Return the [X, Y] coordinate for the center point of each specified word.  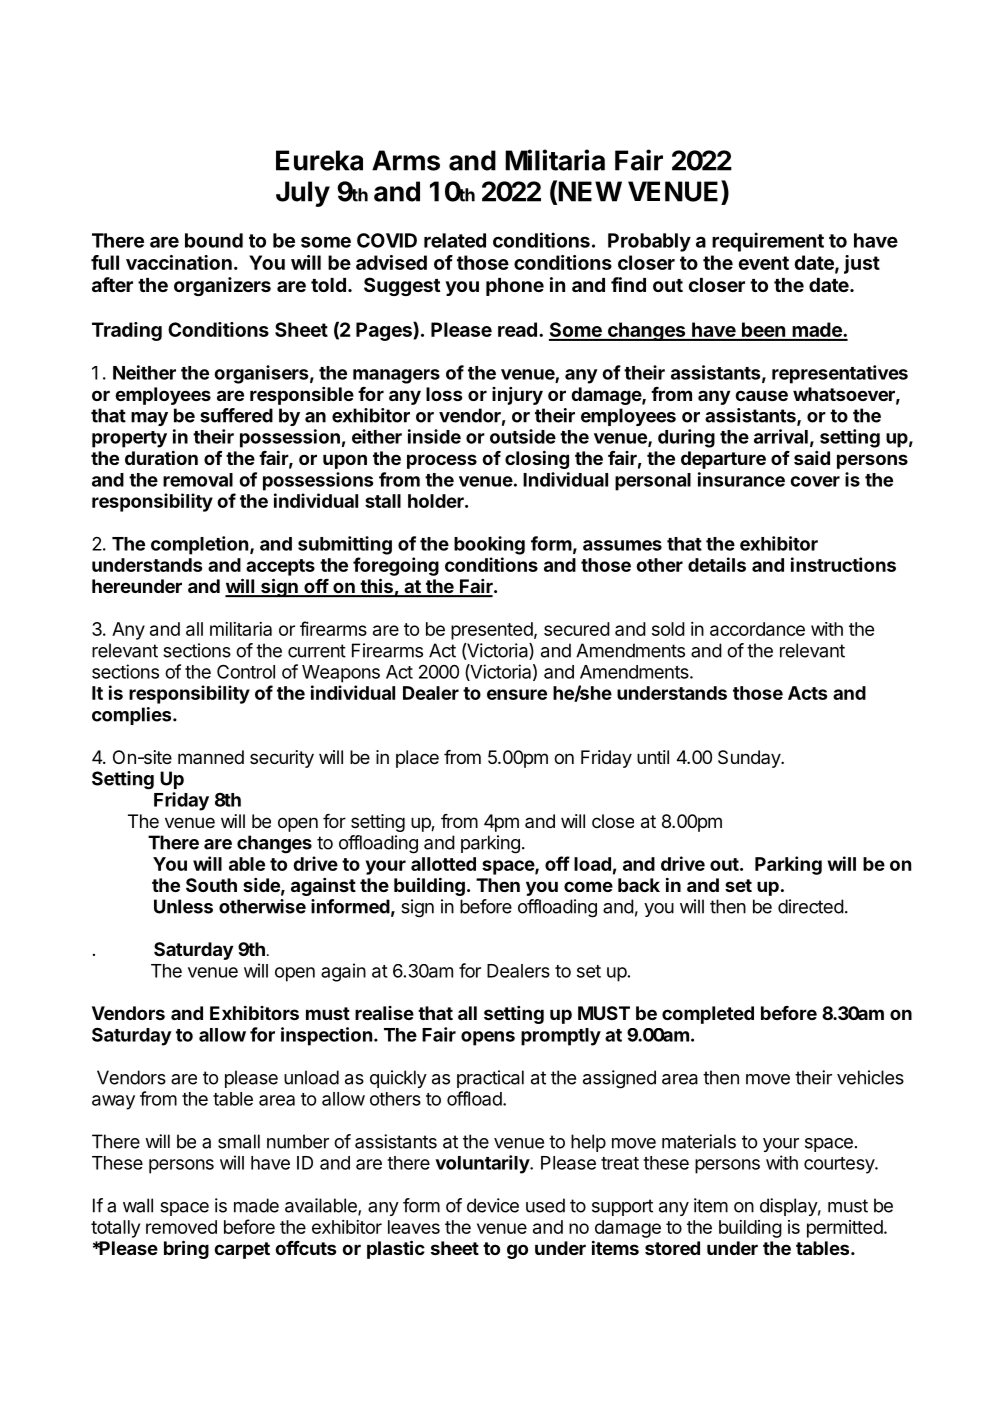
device [493, 1205]
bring [186, 1249]
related [455, 240]
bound [214, 240]
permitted [845, 1229]
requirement [768, 242]
